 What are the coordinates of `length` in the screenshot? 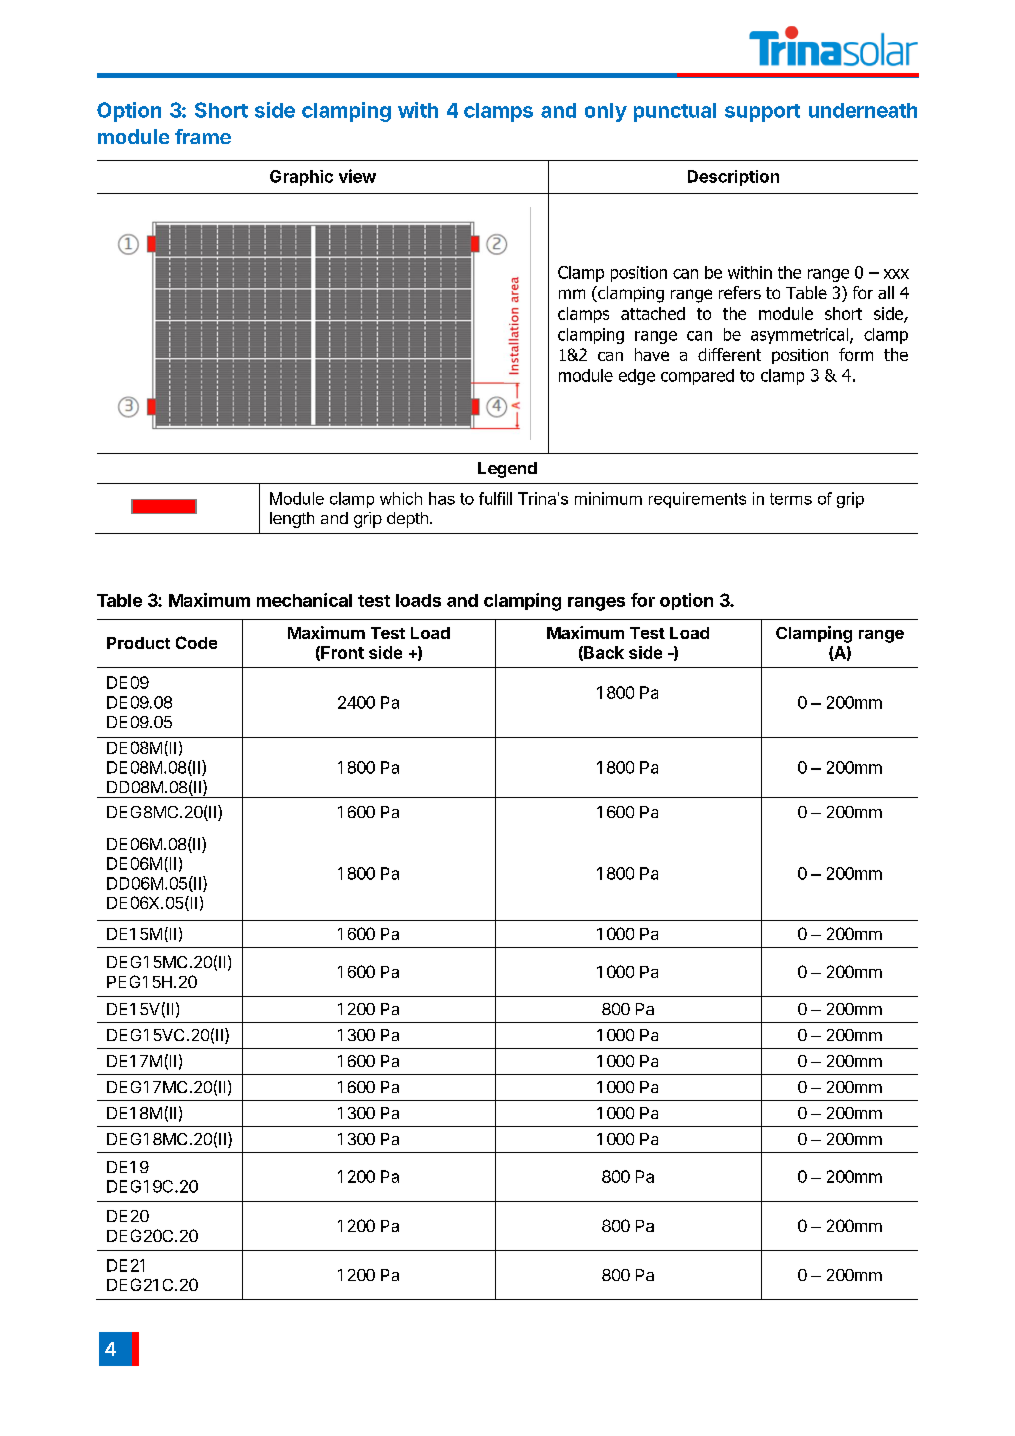 It's located at (292, 520).
